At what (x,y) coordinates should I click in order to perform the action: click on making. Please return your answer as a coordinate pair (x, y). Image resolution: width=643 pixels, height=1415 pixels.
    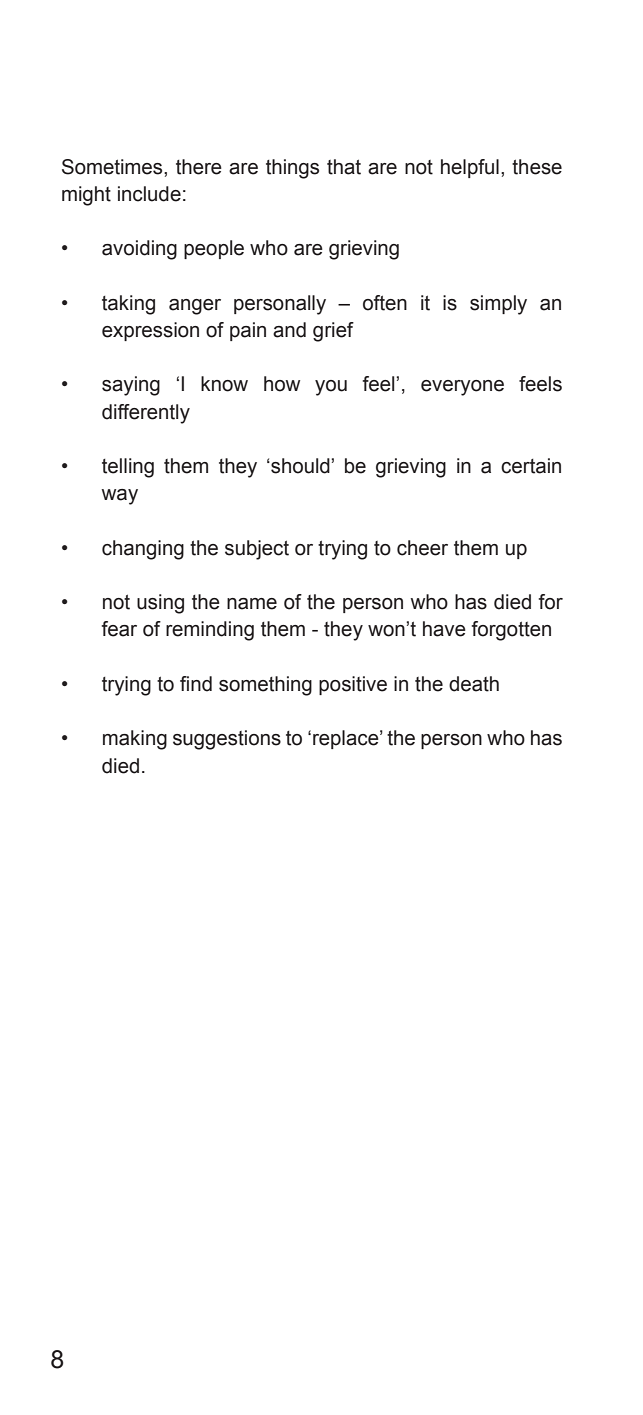
    Looking at the image, I should click on (135, 740).
